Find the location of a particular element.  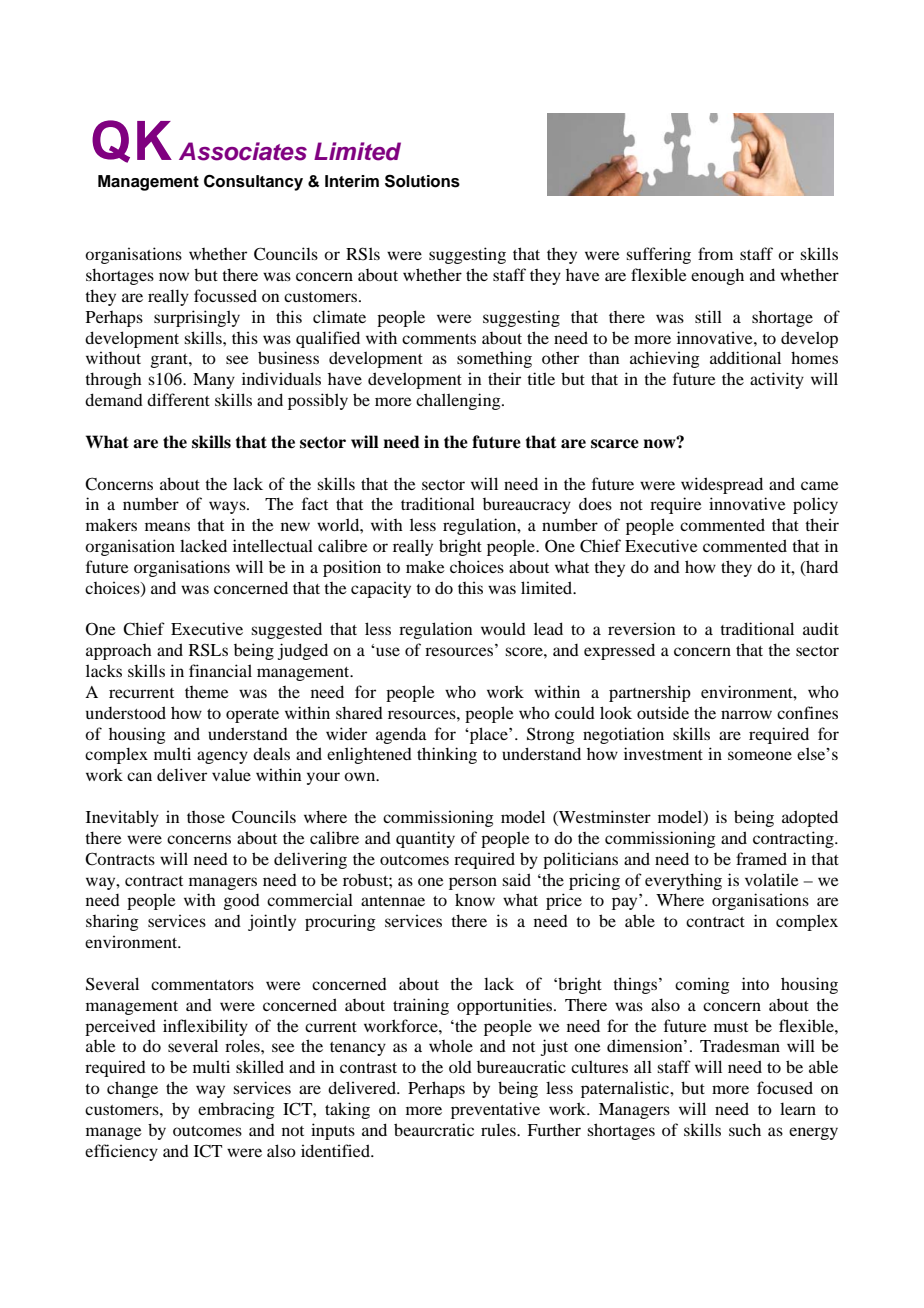

Consultancy is located at coordinates (253, 182).
